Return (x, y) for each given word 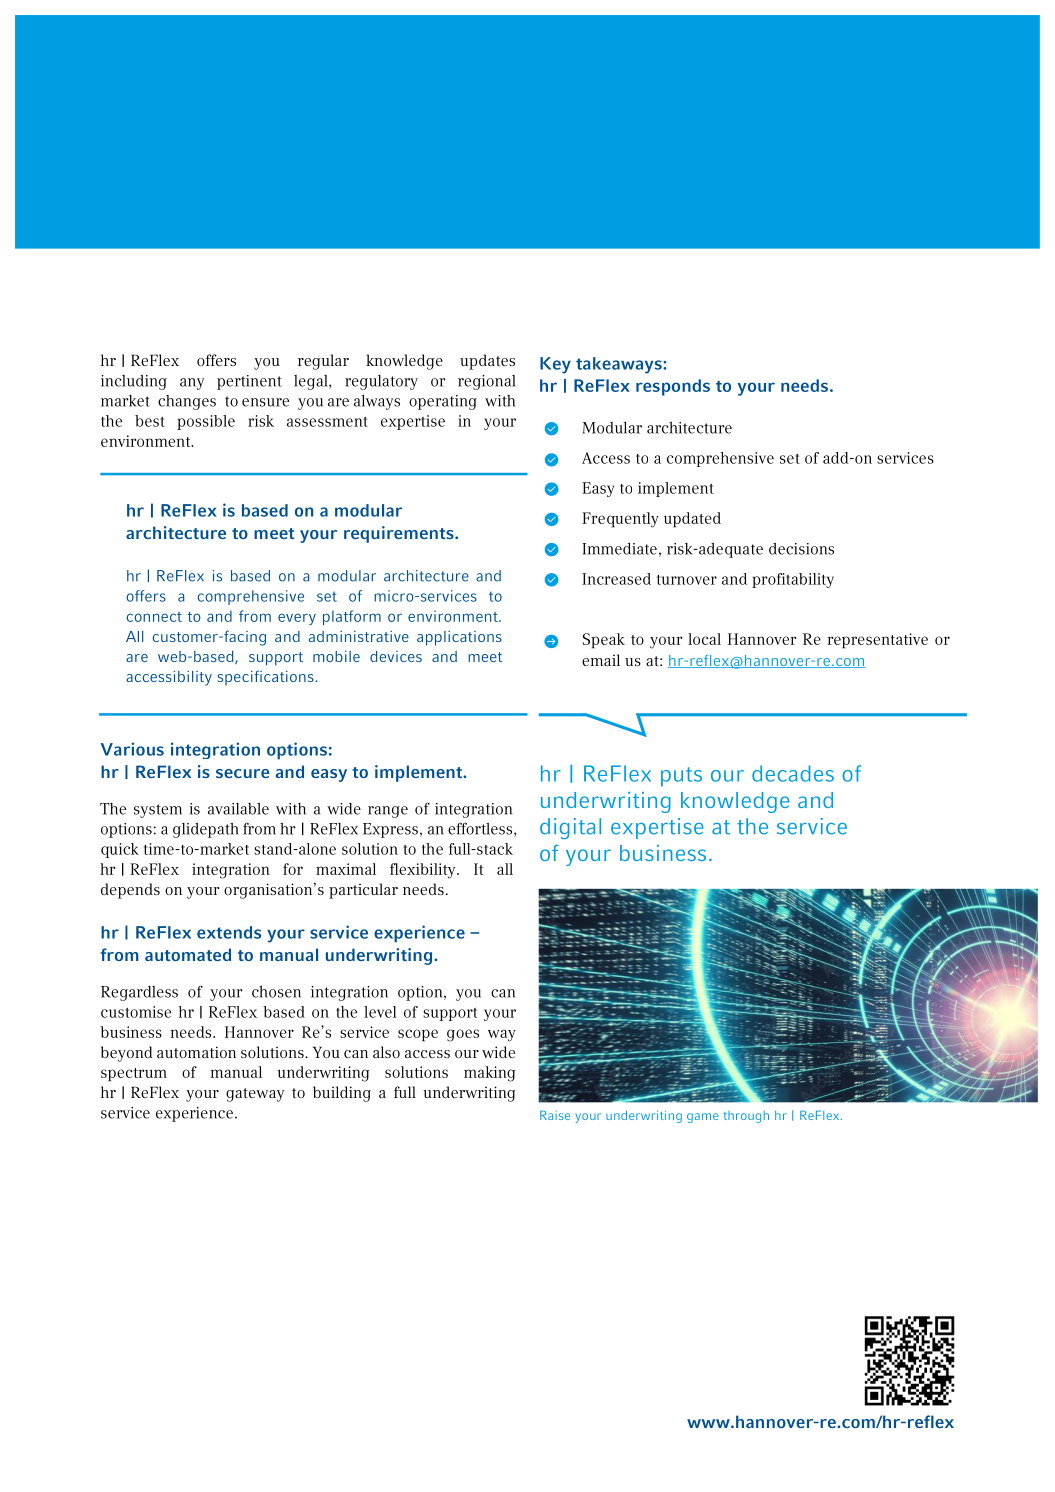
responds (673, 387)
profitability (793, 580)
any (192, 384)
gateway (255, 1095)
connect (154, 617)
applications (459, 638)
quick (120, 850)
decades (793, 773)
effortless (481, 829)
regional (487, 382)
